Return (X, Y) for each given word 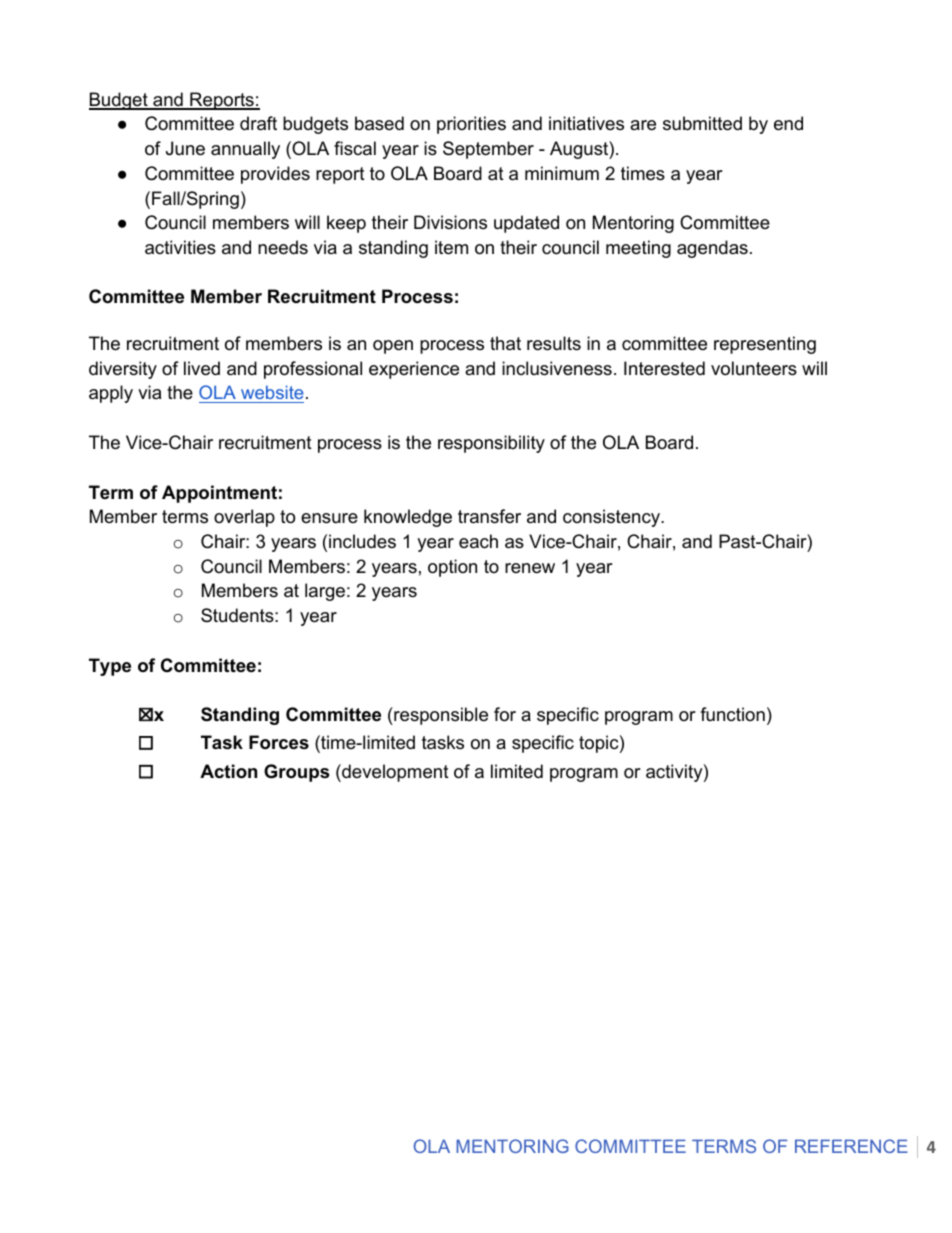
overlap (244, 518)
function (732, 714)
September (488, 150)
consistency (613, 518)
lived (202, 368)
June (185, 148)
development (394, 773)
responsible (440, 716)
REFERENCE (851, 1146)
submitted (702, 123)
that (505, 343)
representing (765, 345)
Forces (279, 742)
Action (228, 771)
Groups (296, 773)
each (478, 541)
